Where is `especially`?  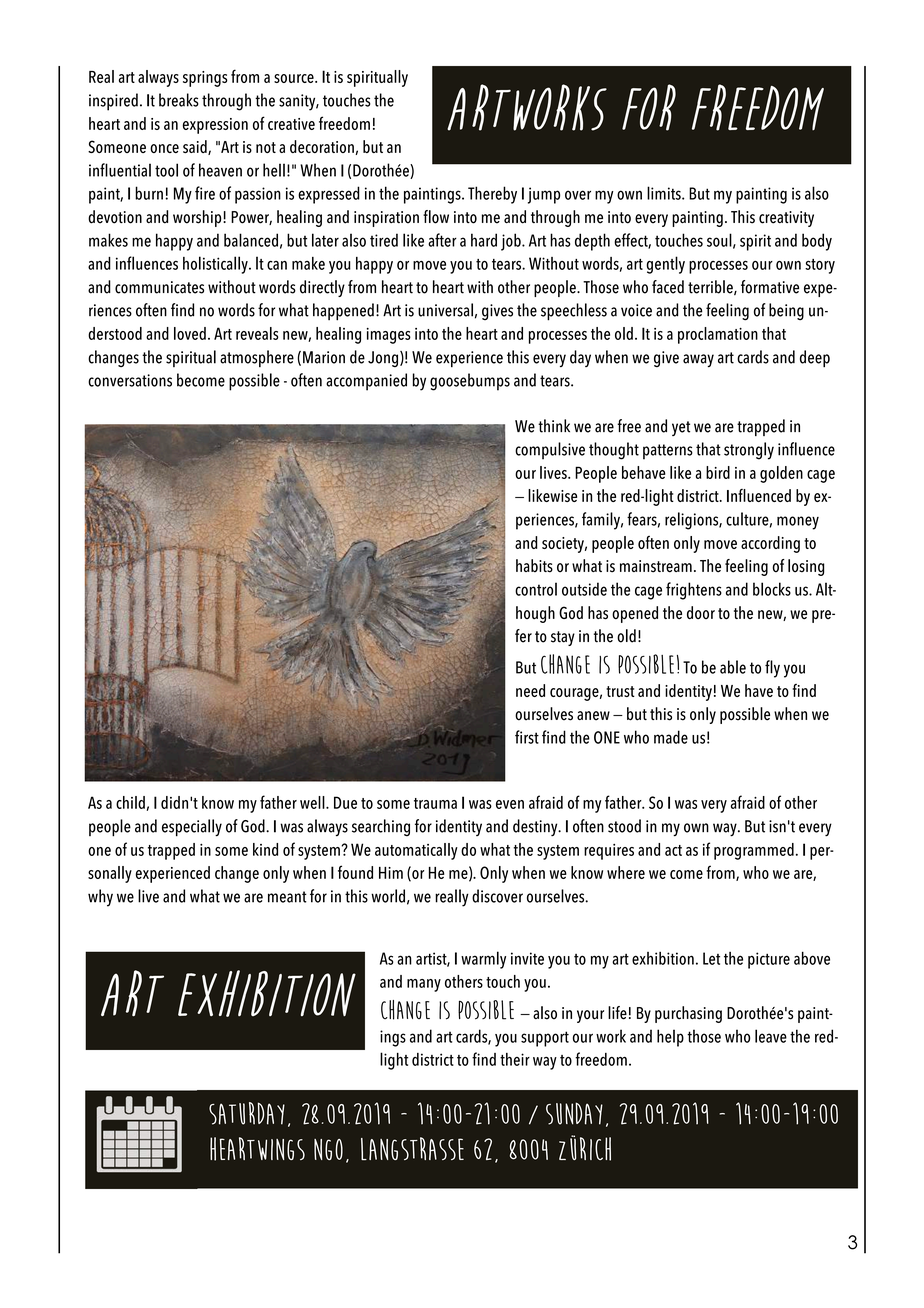 especially is located at coordinates (192, 828).
